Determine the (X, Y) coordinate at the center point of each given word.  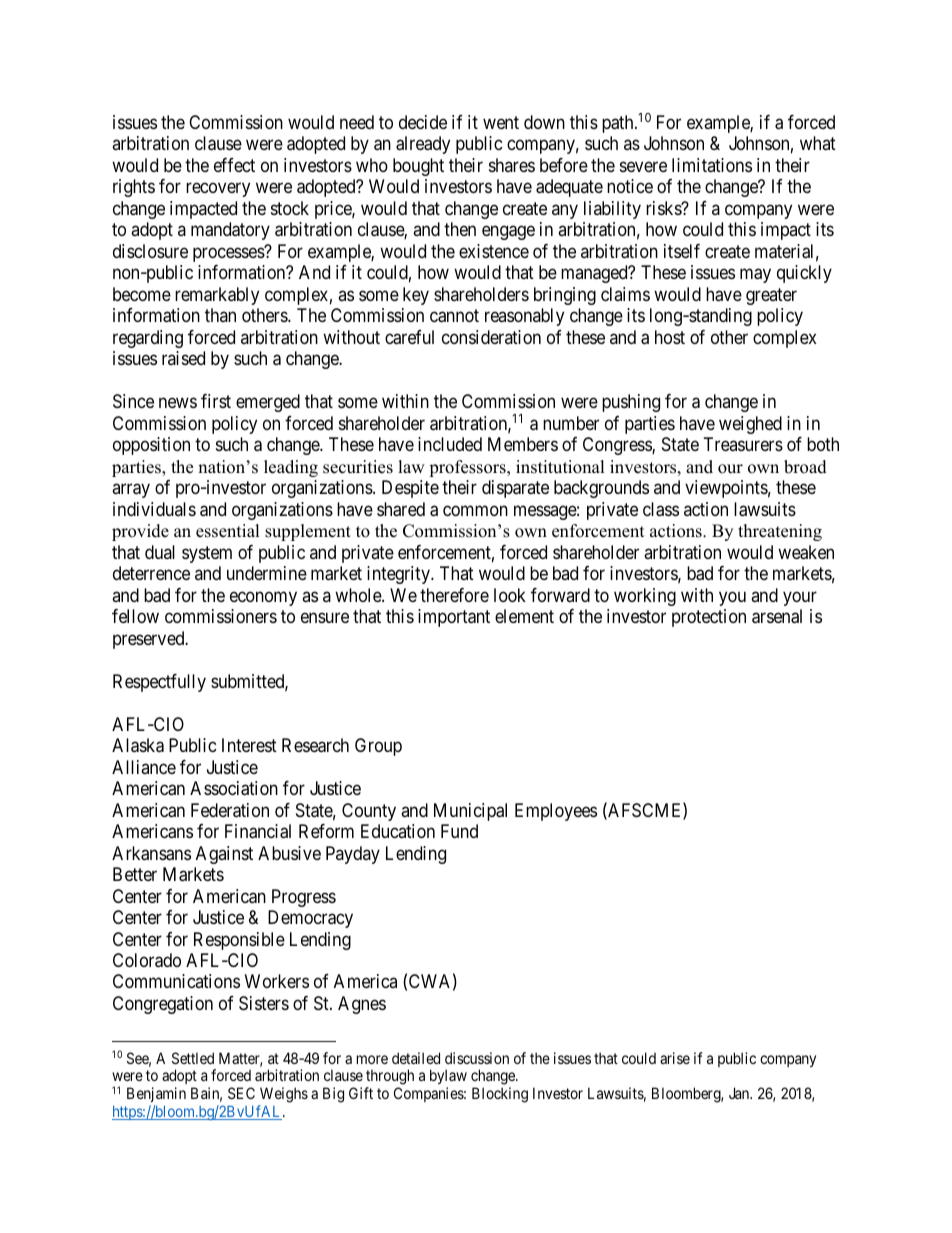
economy (263, 598)
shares (512, 165)
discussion (477, 1058)
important (454, 618)
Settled (193, 1058)
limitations (712, 165)
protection (709, 618)
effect (234, 165)
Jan (740, 1093)
